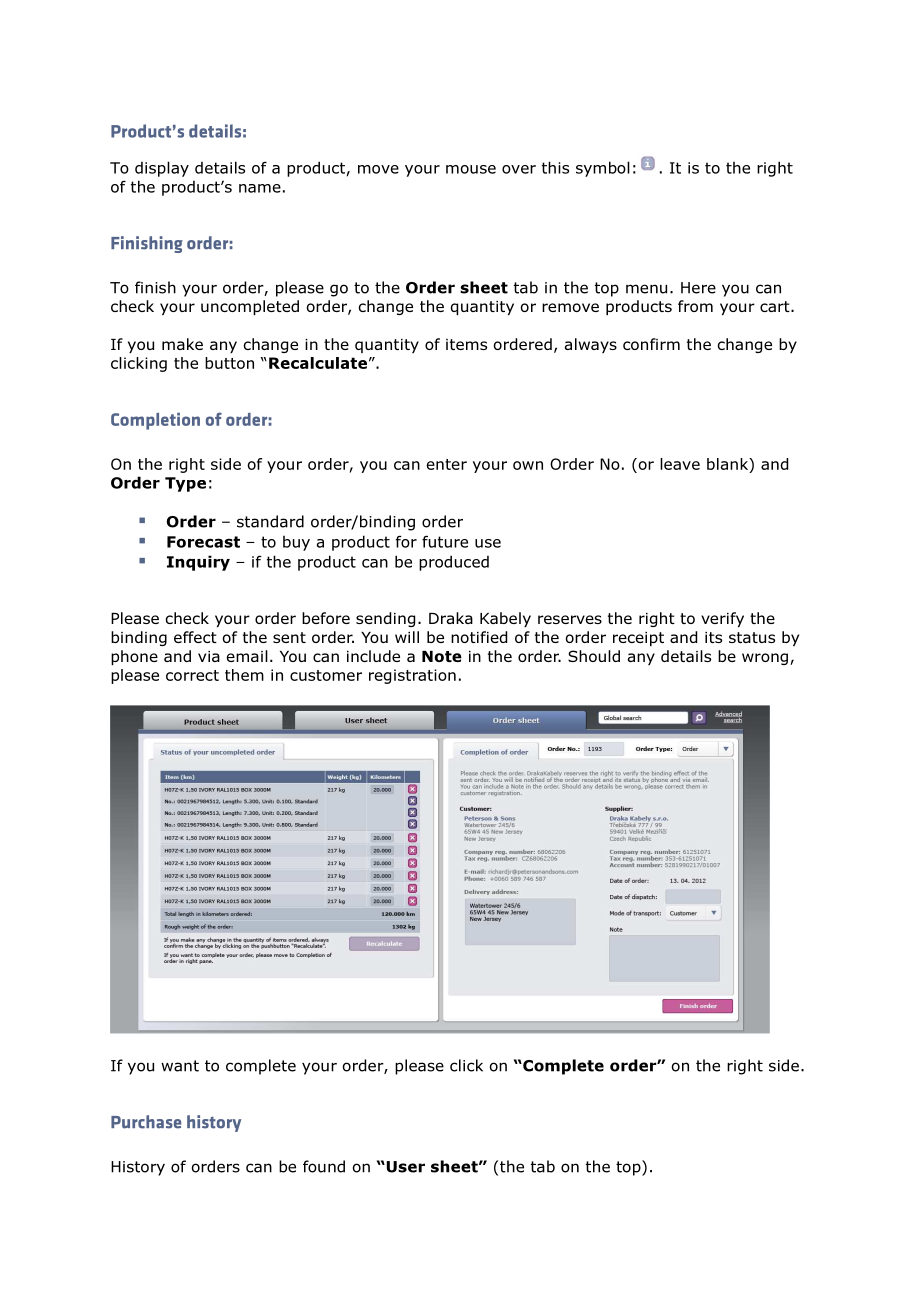 This screenshot has width=924, height=1308. Describe the element at coordinates (765, 659) in the screenshot. I see `wrong` at that location.
